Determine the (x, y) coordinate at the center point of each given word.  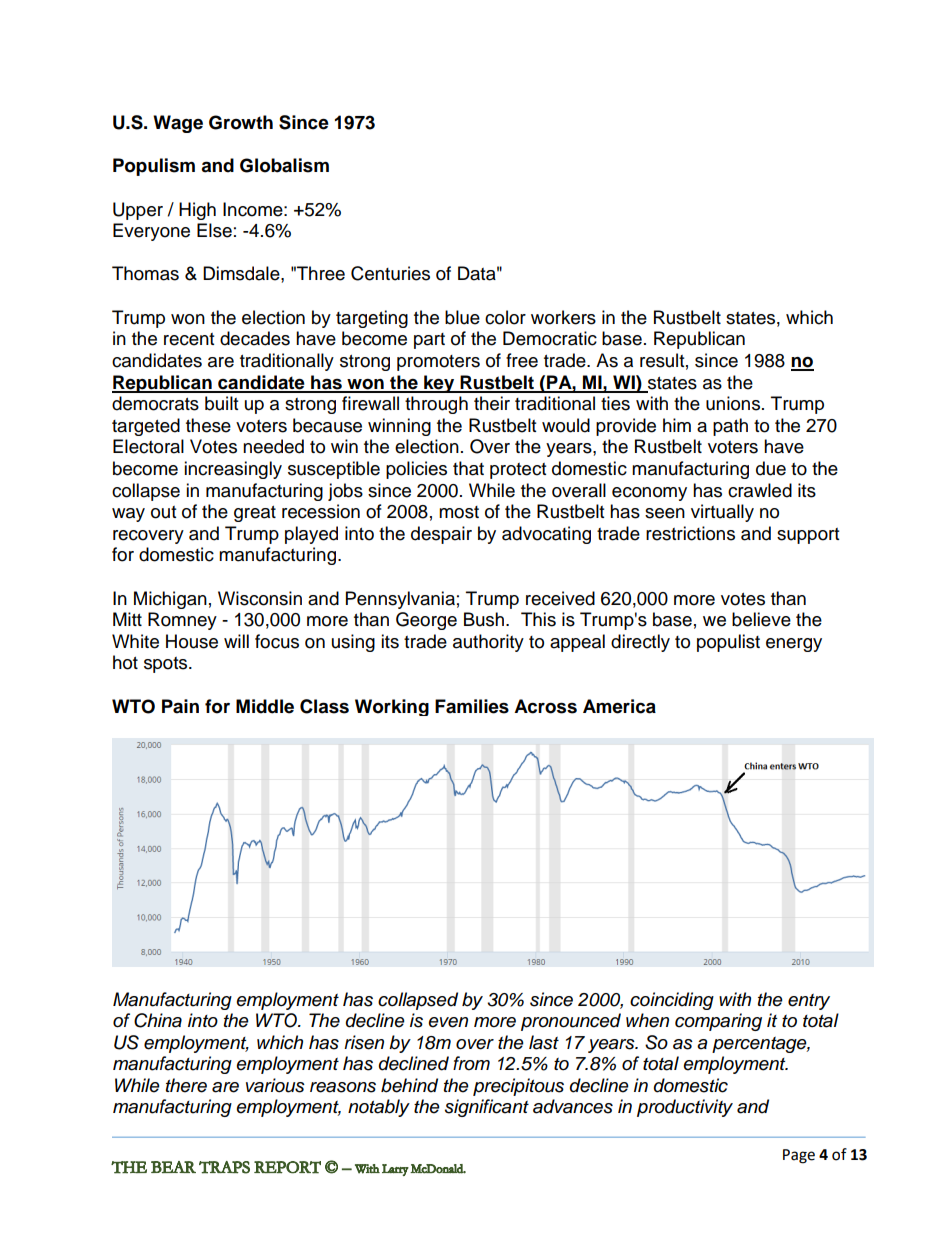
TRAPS (224, 1167)
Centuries (390, 273)
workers (563, 317)
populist (728, 643)
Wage (178, 124)
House (192, 641)
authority (488, 643)
